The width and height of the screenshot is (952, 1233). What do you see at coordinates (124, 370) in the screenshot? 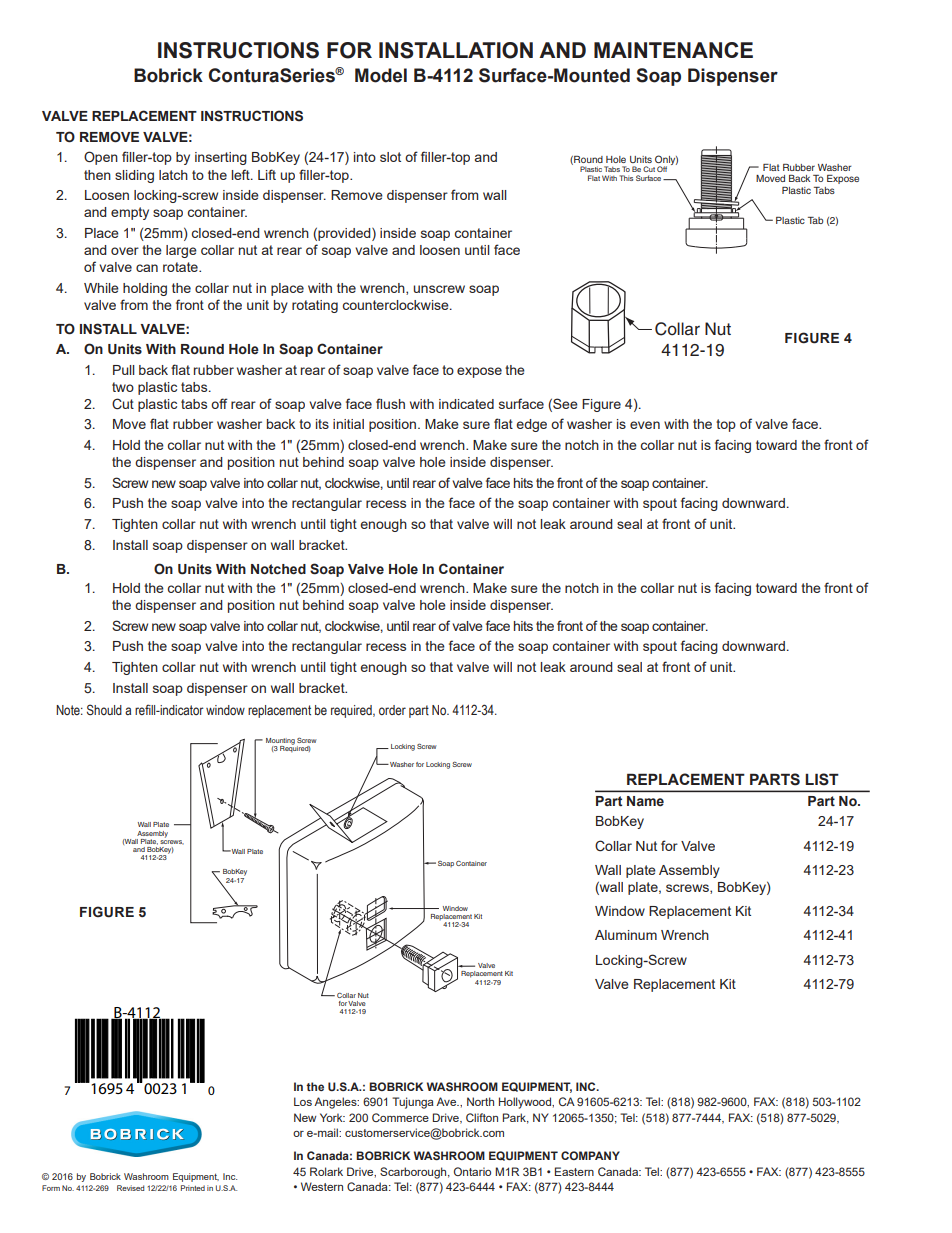
I see `Pull` at bounding box center [124, 370].
